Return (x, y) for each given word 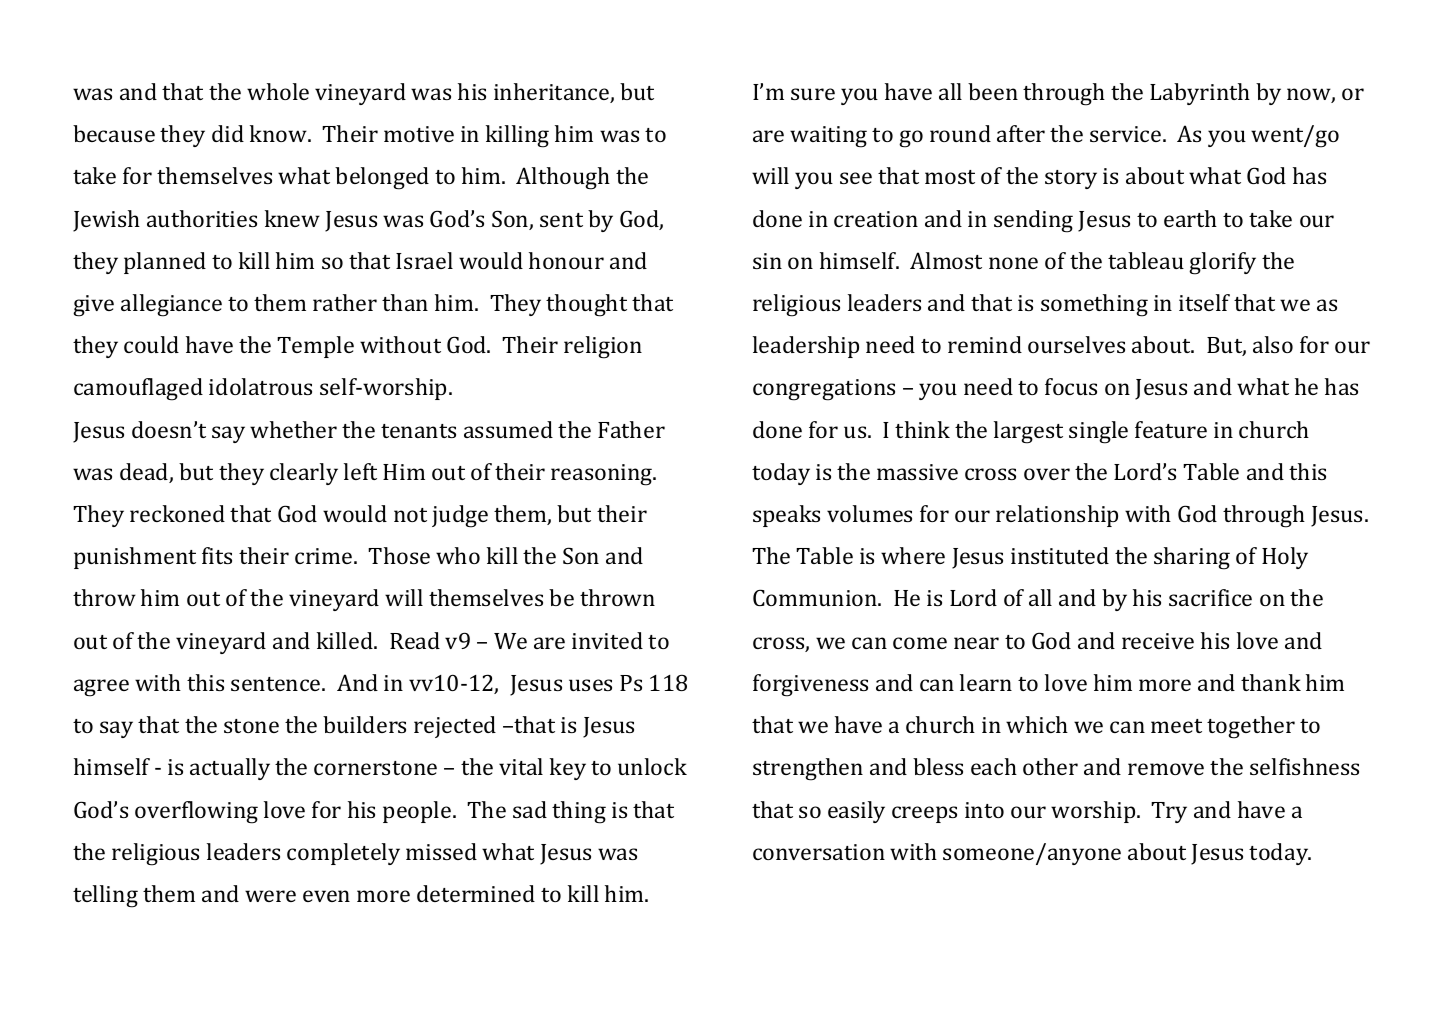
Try (1169, 812)
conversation (819, 852)
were (270, 896)
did (228, 133)
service (1127, 134)
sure (813, 94)
